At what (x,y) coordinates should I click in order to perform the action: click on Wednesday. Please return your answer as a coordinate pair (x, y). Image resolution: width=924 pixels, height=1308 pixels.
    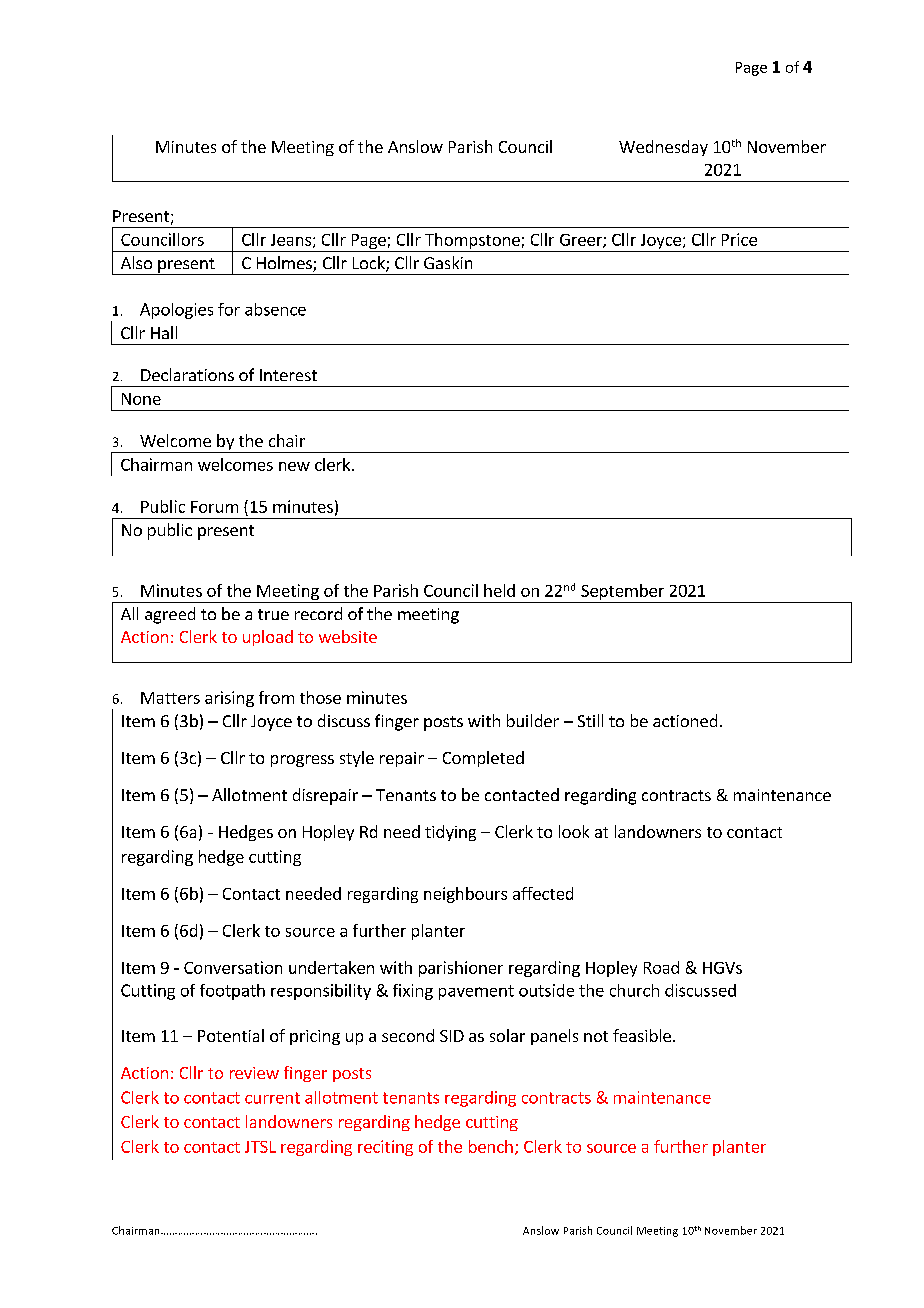
    Looking at the image, I should click on (663, 148).
